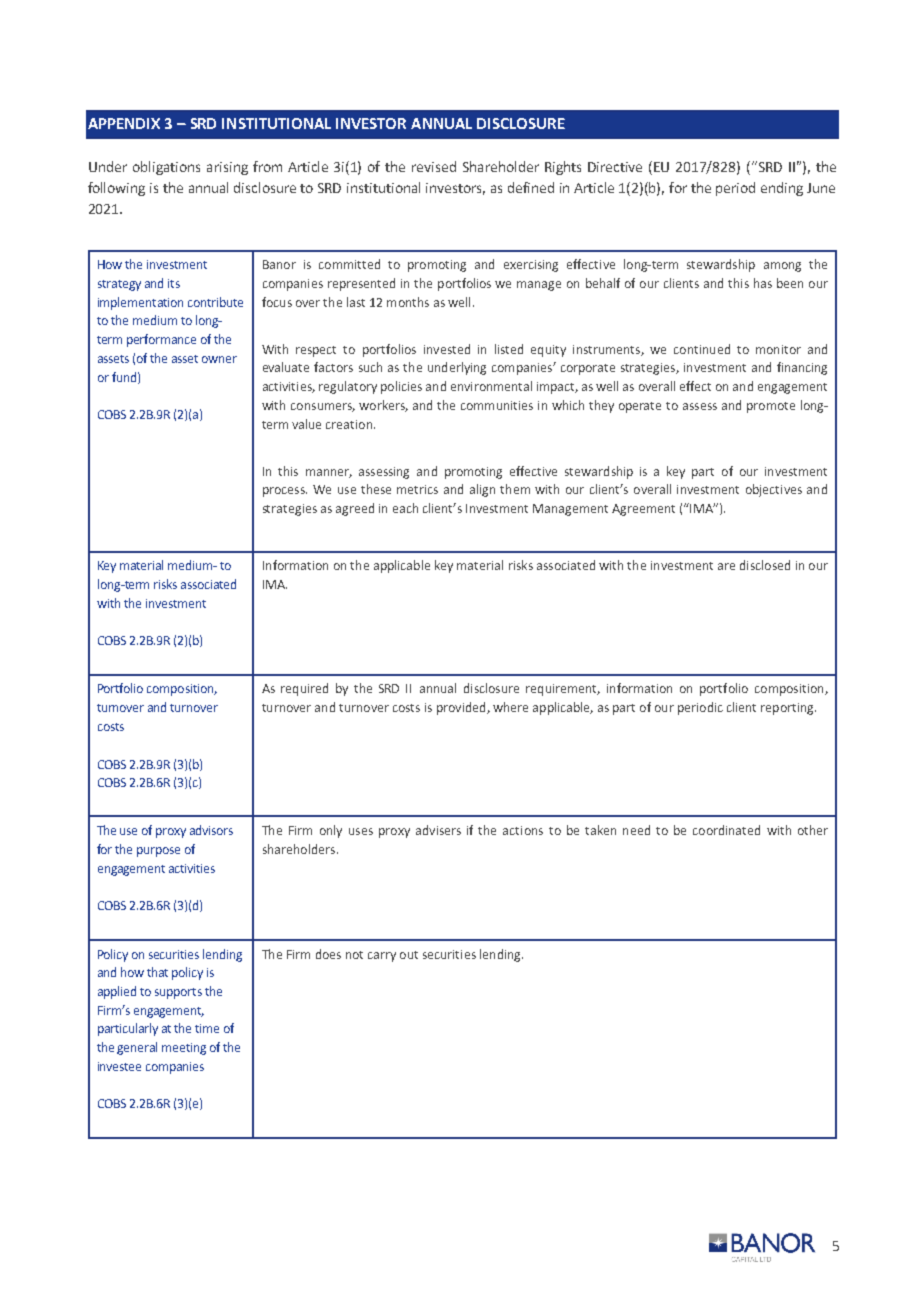 The height and width of the image is (1308, 924). I want to click on arising, so click(227, 168).
